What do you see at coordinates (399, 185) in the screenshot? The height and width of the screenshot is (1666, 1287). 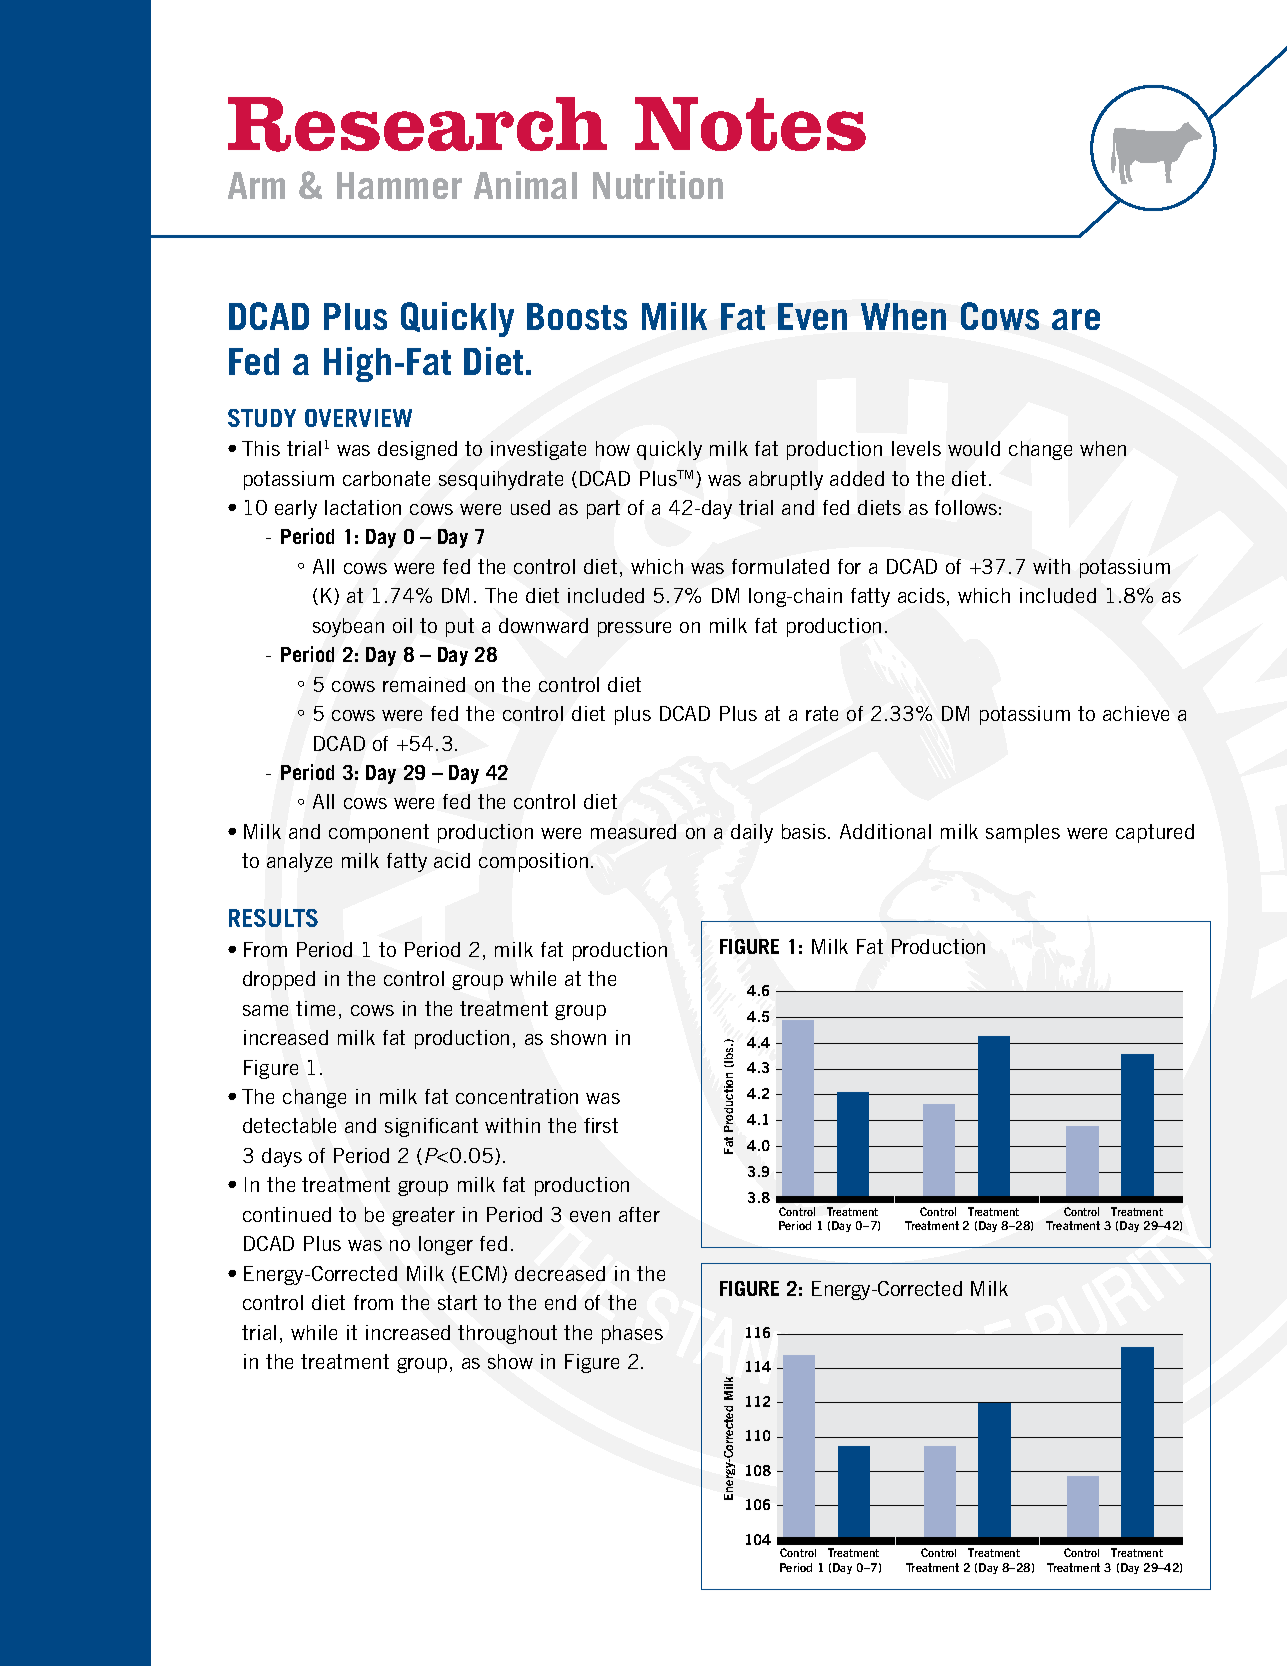 I see `Hammer` at bounding box center [399, 185].
